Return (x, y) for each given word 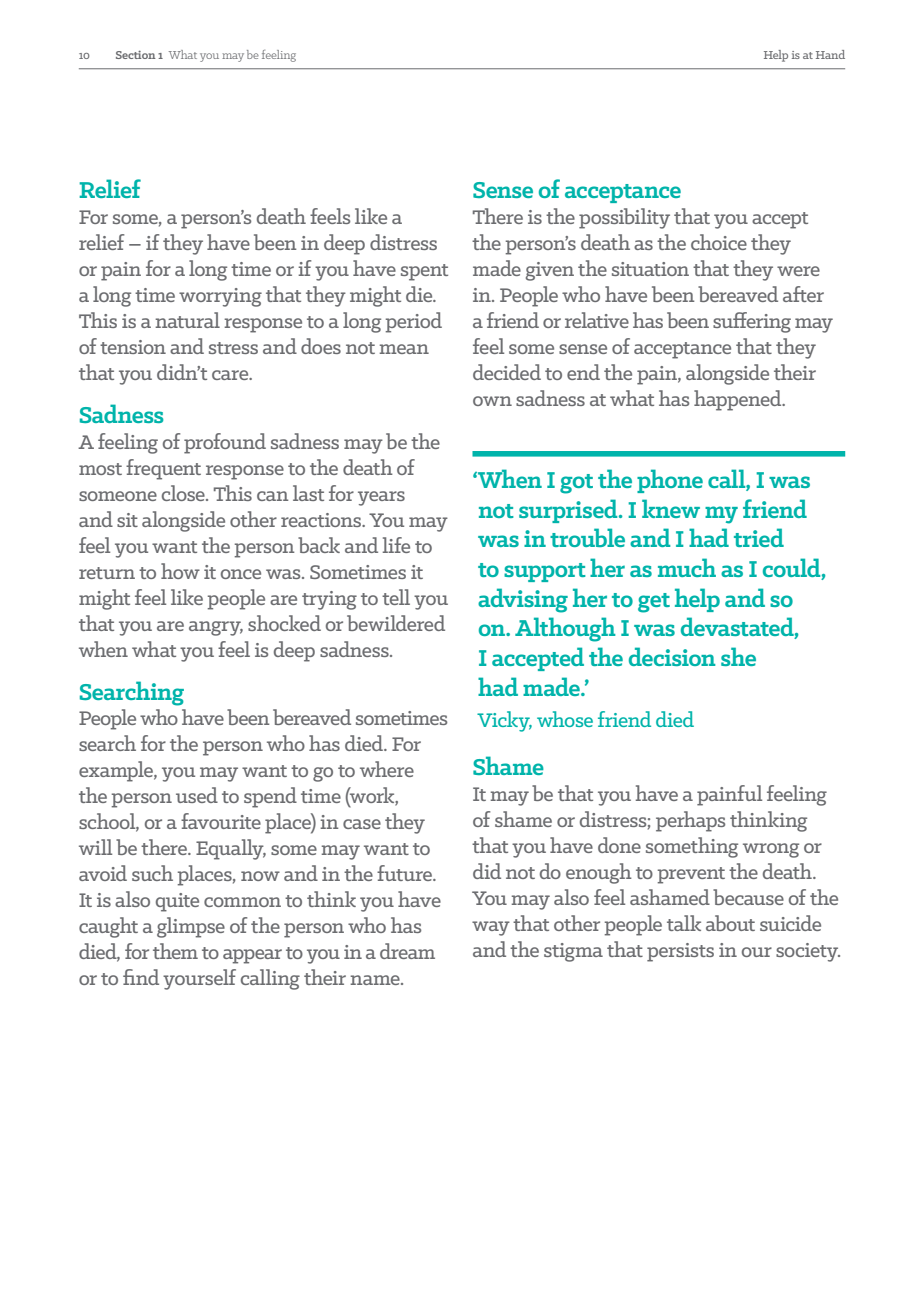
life (396, 545)
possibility (624, 218)
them (175, 951)
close (184, 493)
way (491, 928)
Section (136, 55)
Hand (830, 54)
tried (759, 537)
